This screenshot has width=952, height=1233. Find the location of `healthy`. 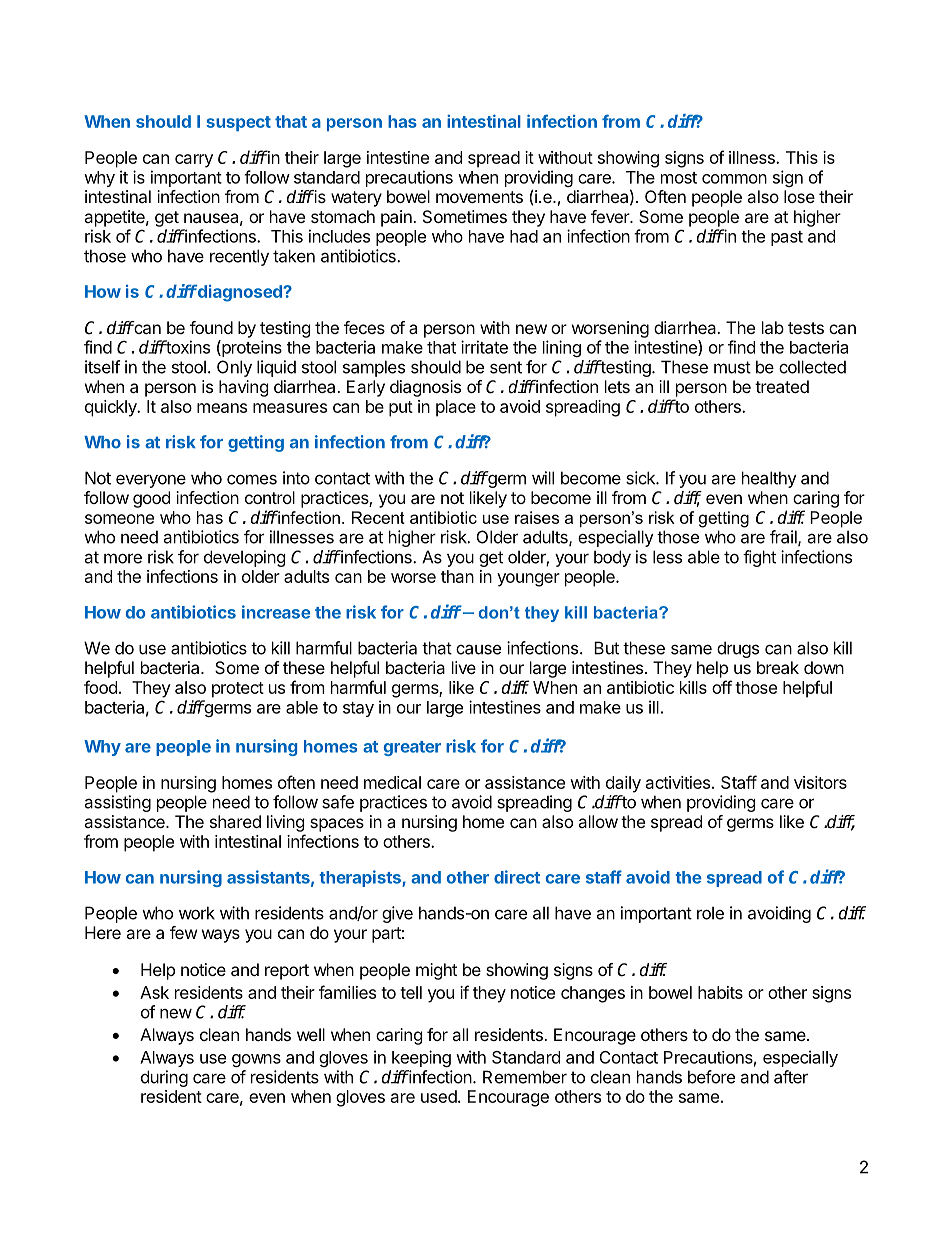

healthy is located at coordinates (769, 479).
